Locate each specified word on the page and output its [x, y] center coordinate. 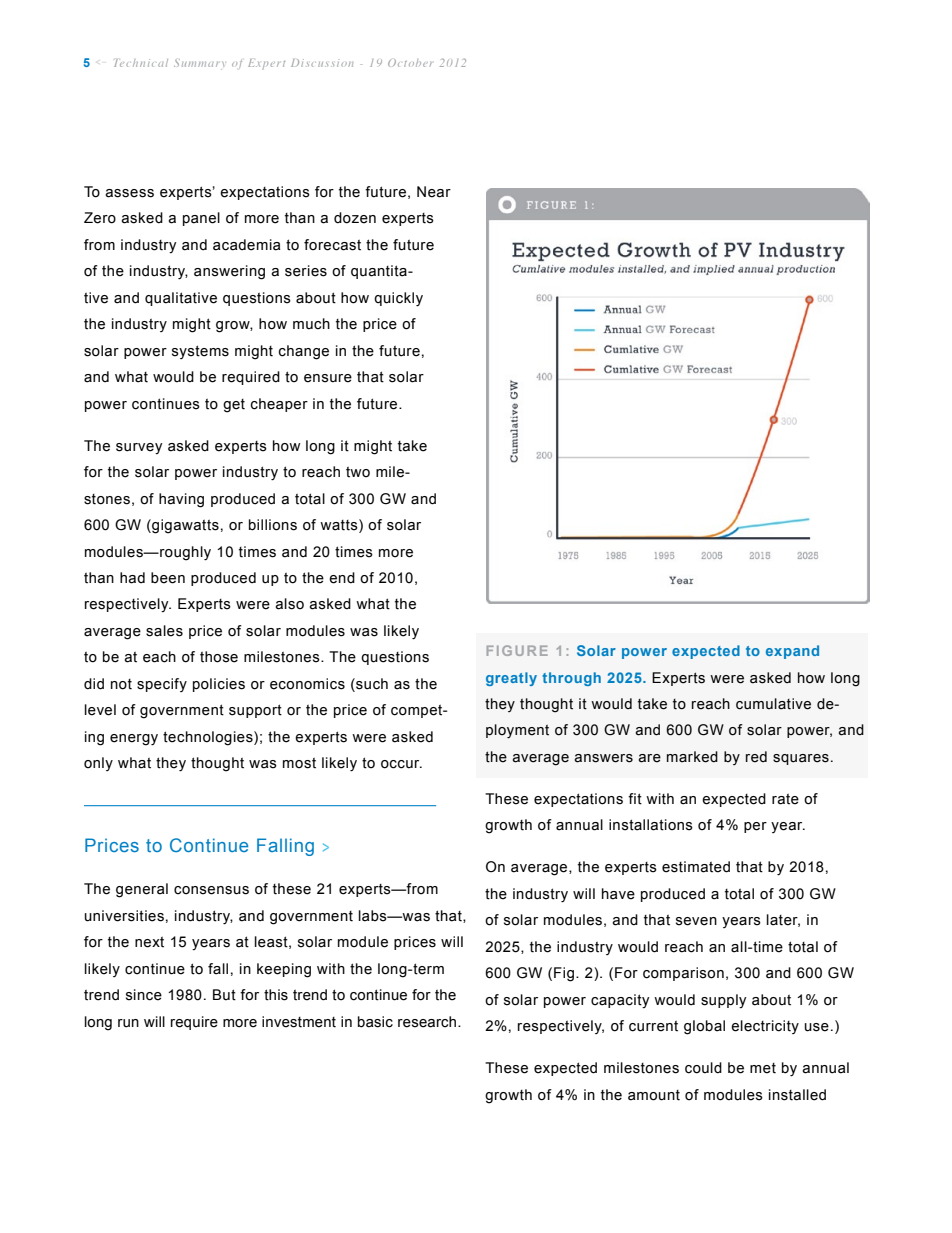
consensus [211, 890]
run [128, 1023]
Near [434, 192]
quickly [398, 299]
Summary [199, 64]
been [168, 578]
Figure [517, 650]
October [410, 63]
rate [785, 799]
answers [603, 758]
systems [200, 352]
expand [792, 652]
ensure [328, 378]
